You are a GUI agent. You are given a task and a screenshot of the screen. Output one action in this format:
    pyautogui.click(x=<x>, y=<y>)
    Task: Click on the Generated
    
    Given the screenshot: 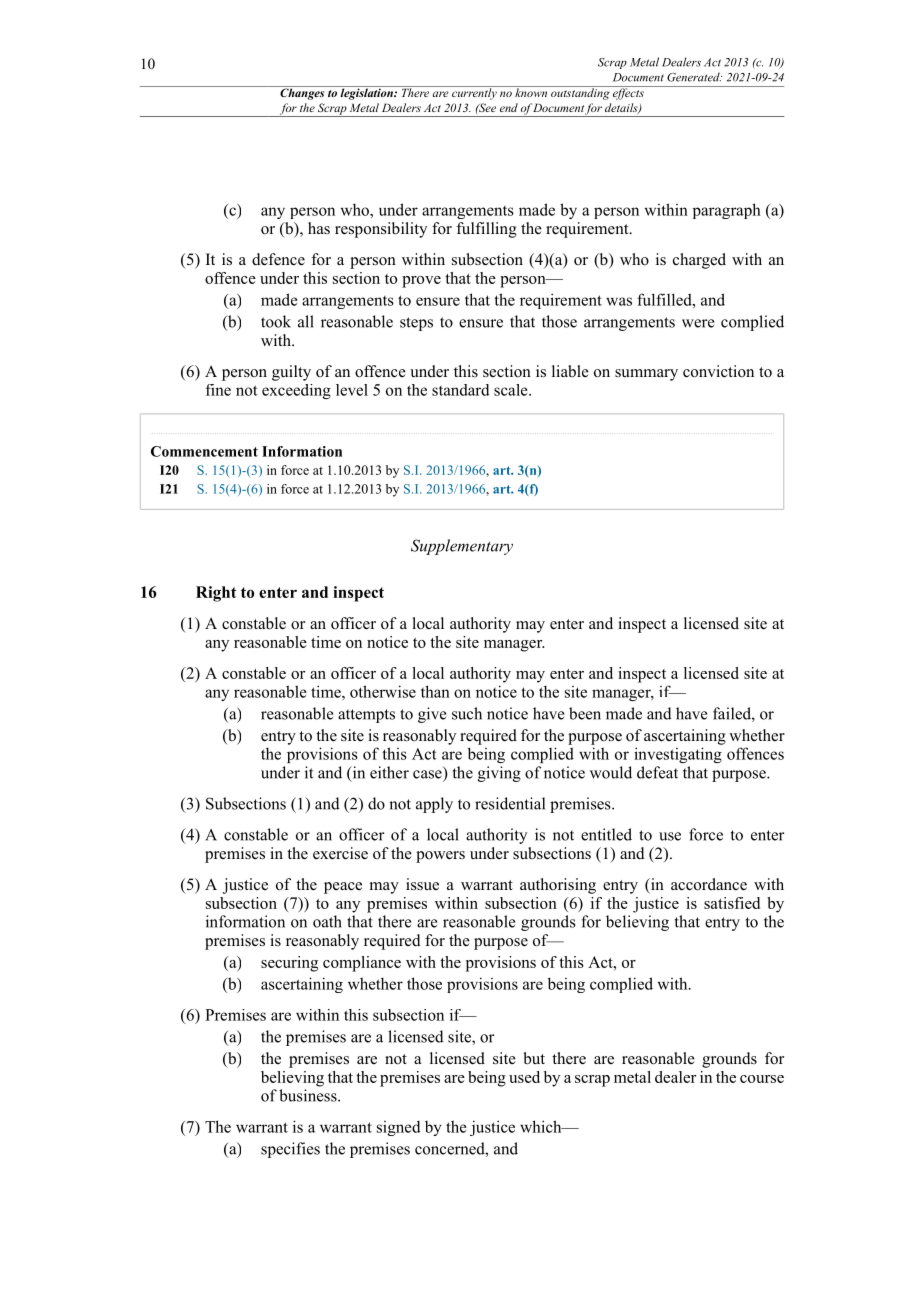 What is the action you would take?
    pyautogui.click(x=694, y=77)
